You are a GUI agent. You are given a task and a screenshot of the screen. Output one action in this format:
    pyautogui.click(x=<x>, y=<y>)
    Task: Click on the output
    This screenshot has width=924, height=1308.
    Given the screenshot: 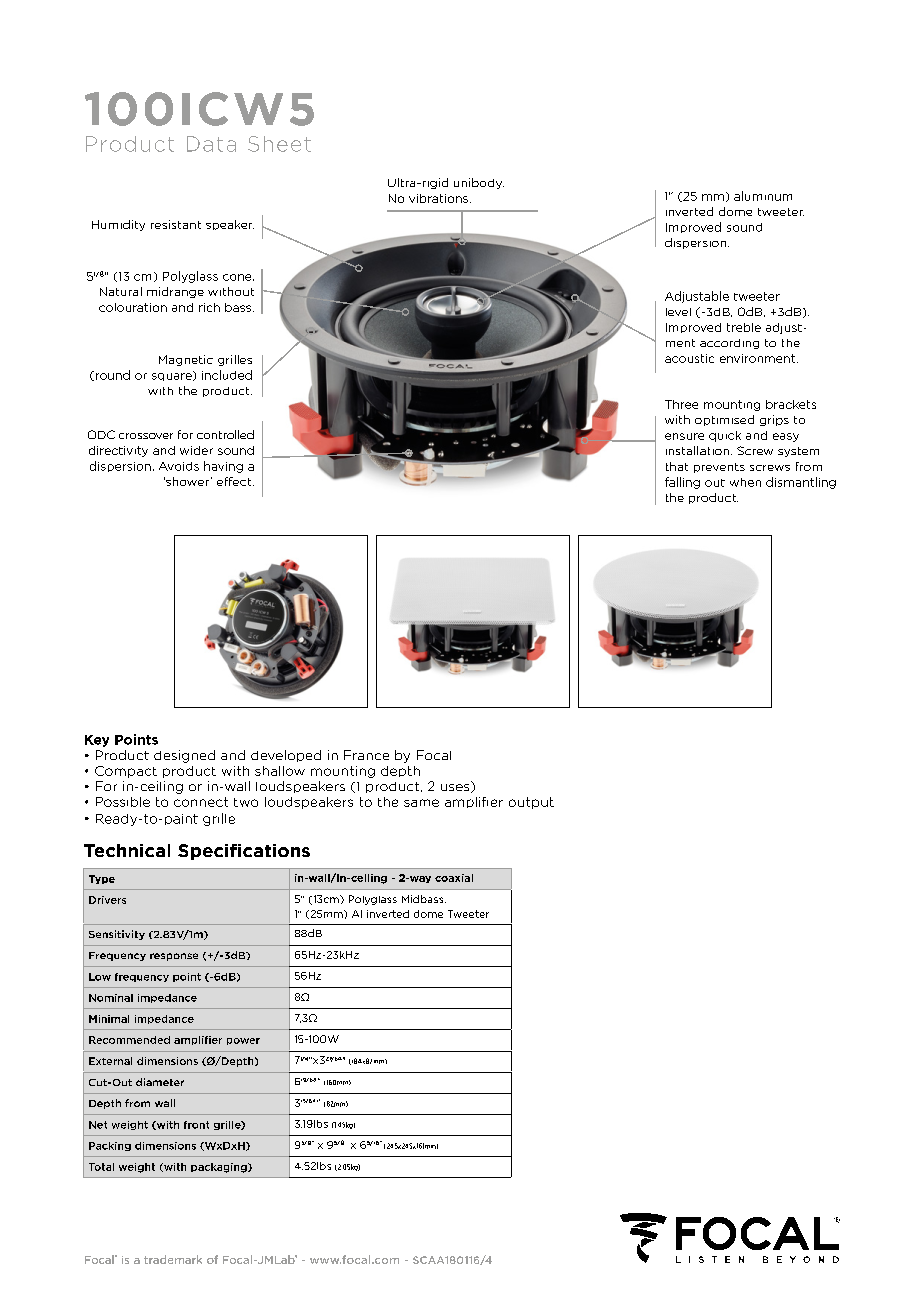 What is the action you would take?
    pyautogui.click(x=531, y=803)
